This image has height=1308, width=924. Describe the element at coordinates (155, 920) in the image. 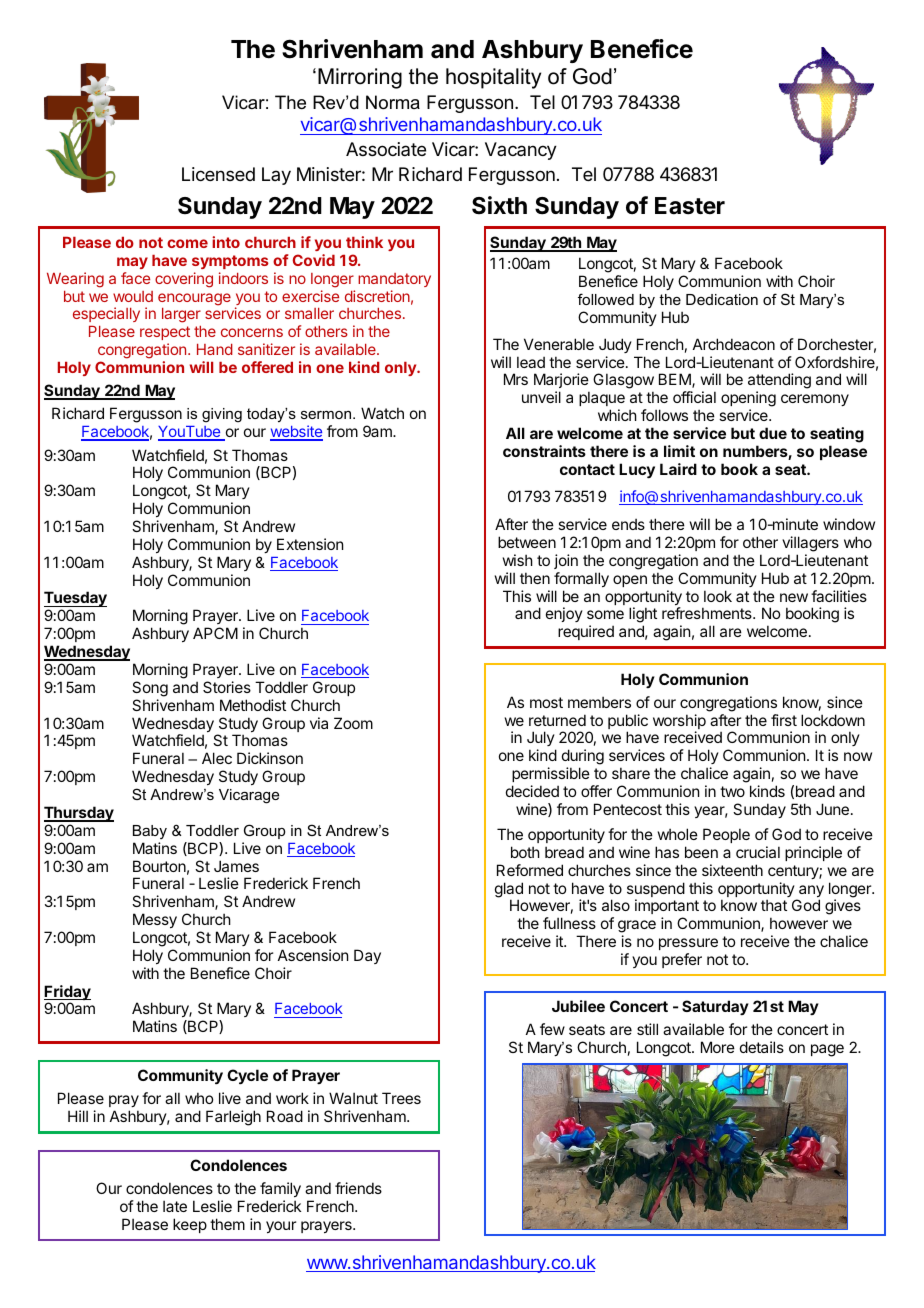

I see `Messy` at that location.
